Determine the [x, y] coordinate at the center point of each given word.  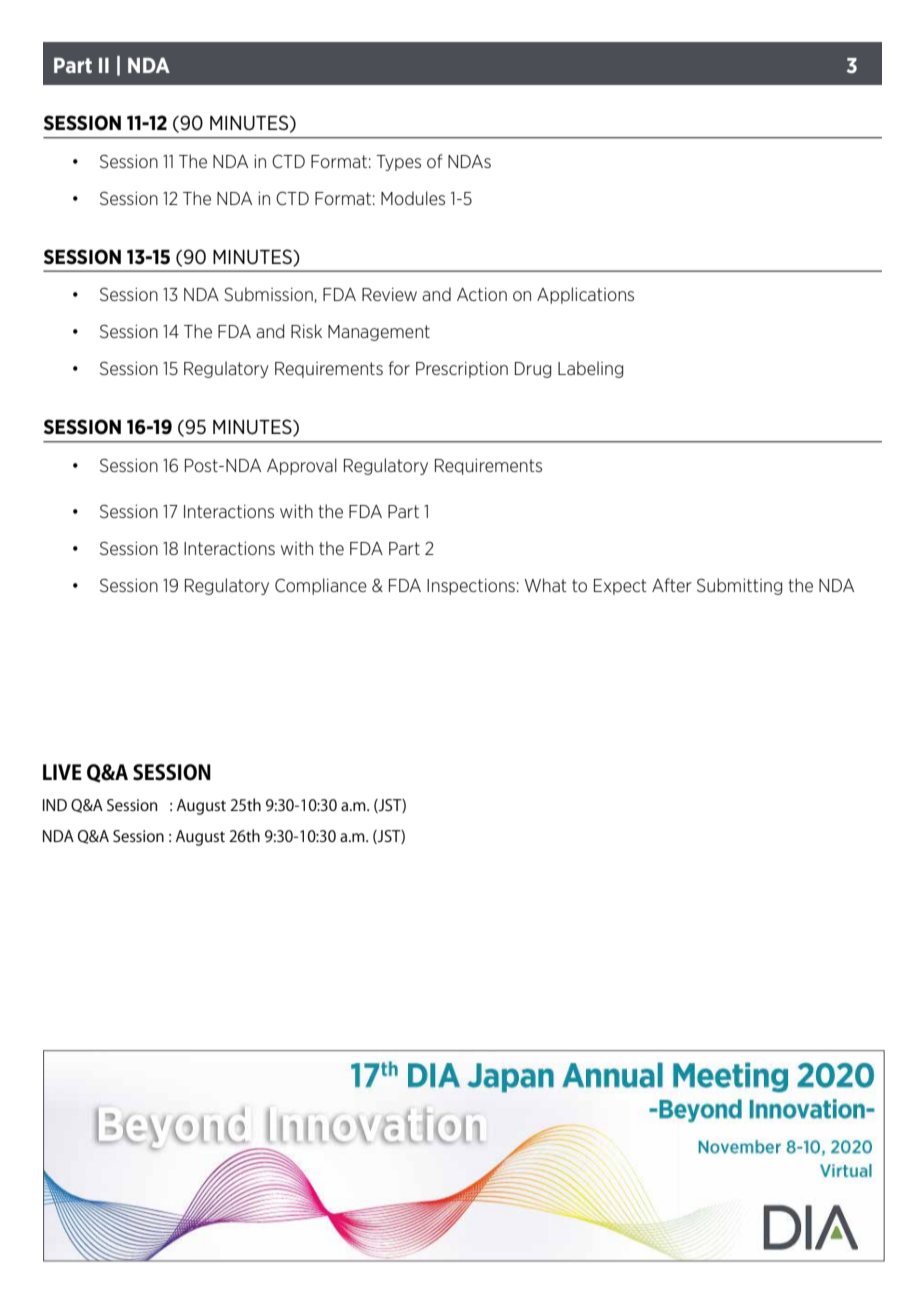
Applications [585, 295]
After [672, 585]
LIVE [62, 772]
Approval [302, 466]
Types [398, 163]
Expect [620, 587]
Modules [413, 198]
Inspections [471, 587]
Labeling [590, 369]
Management [379, 333]
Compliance [321, 586]
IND [55, 805]
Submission [269, 295]
